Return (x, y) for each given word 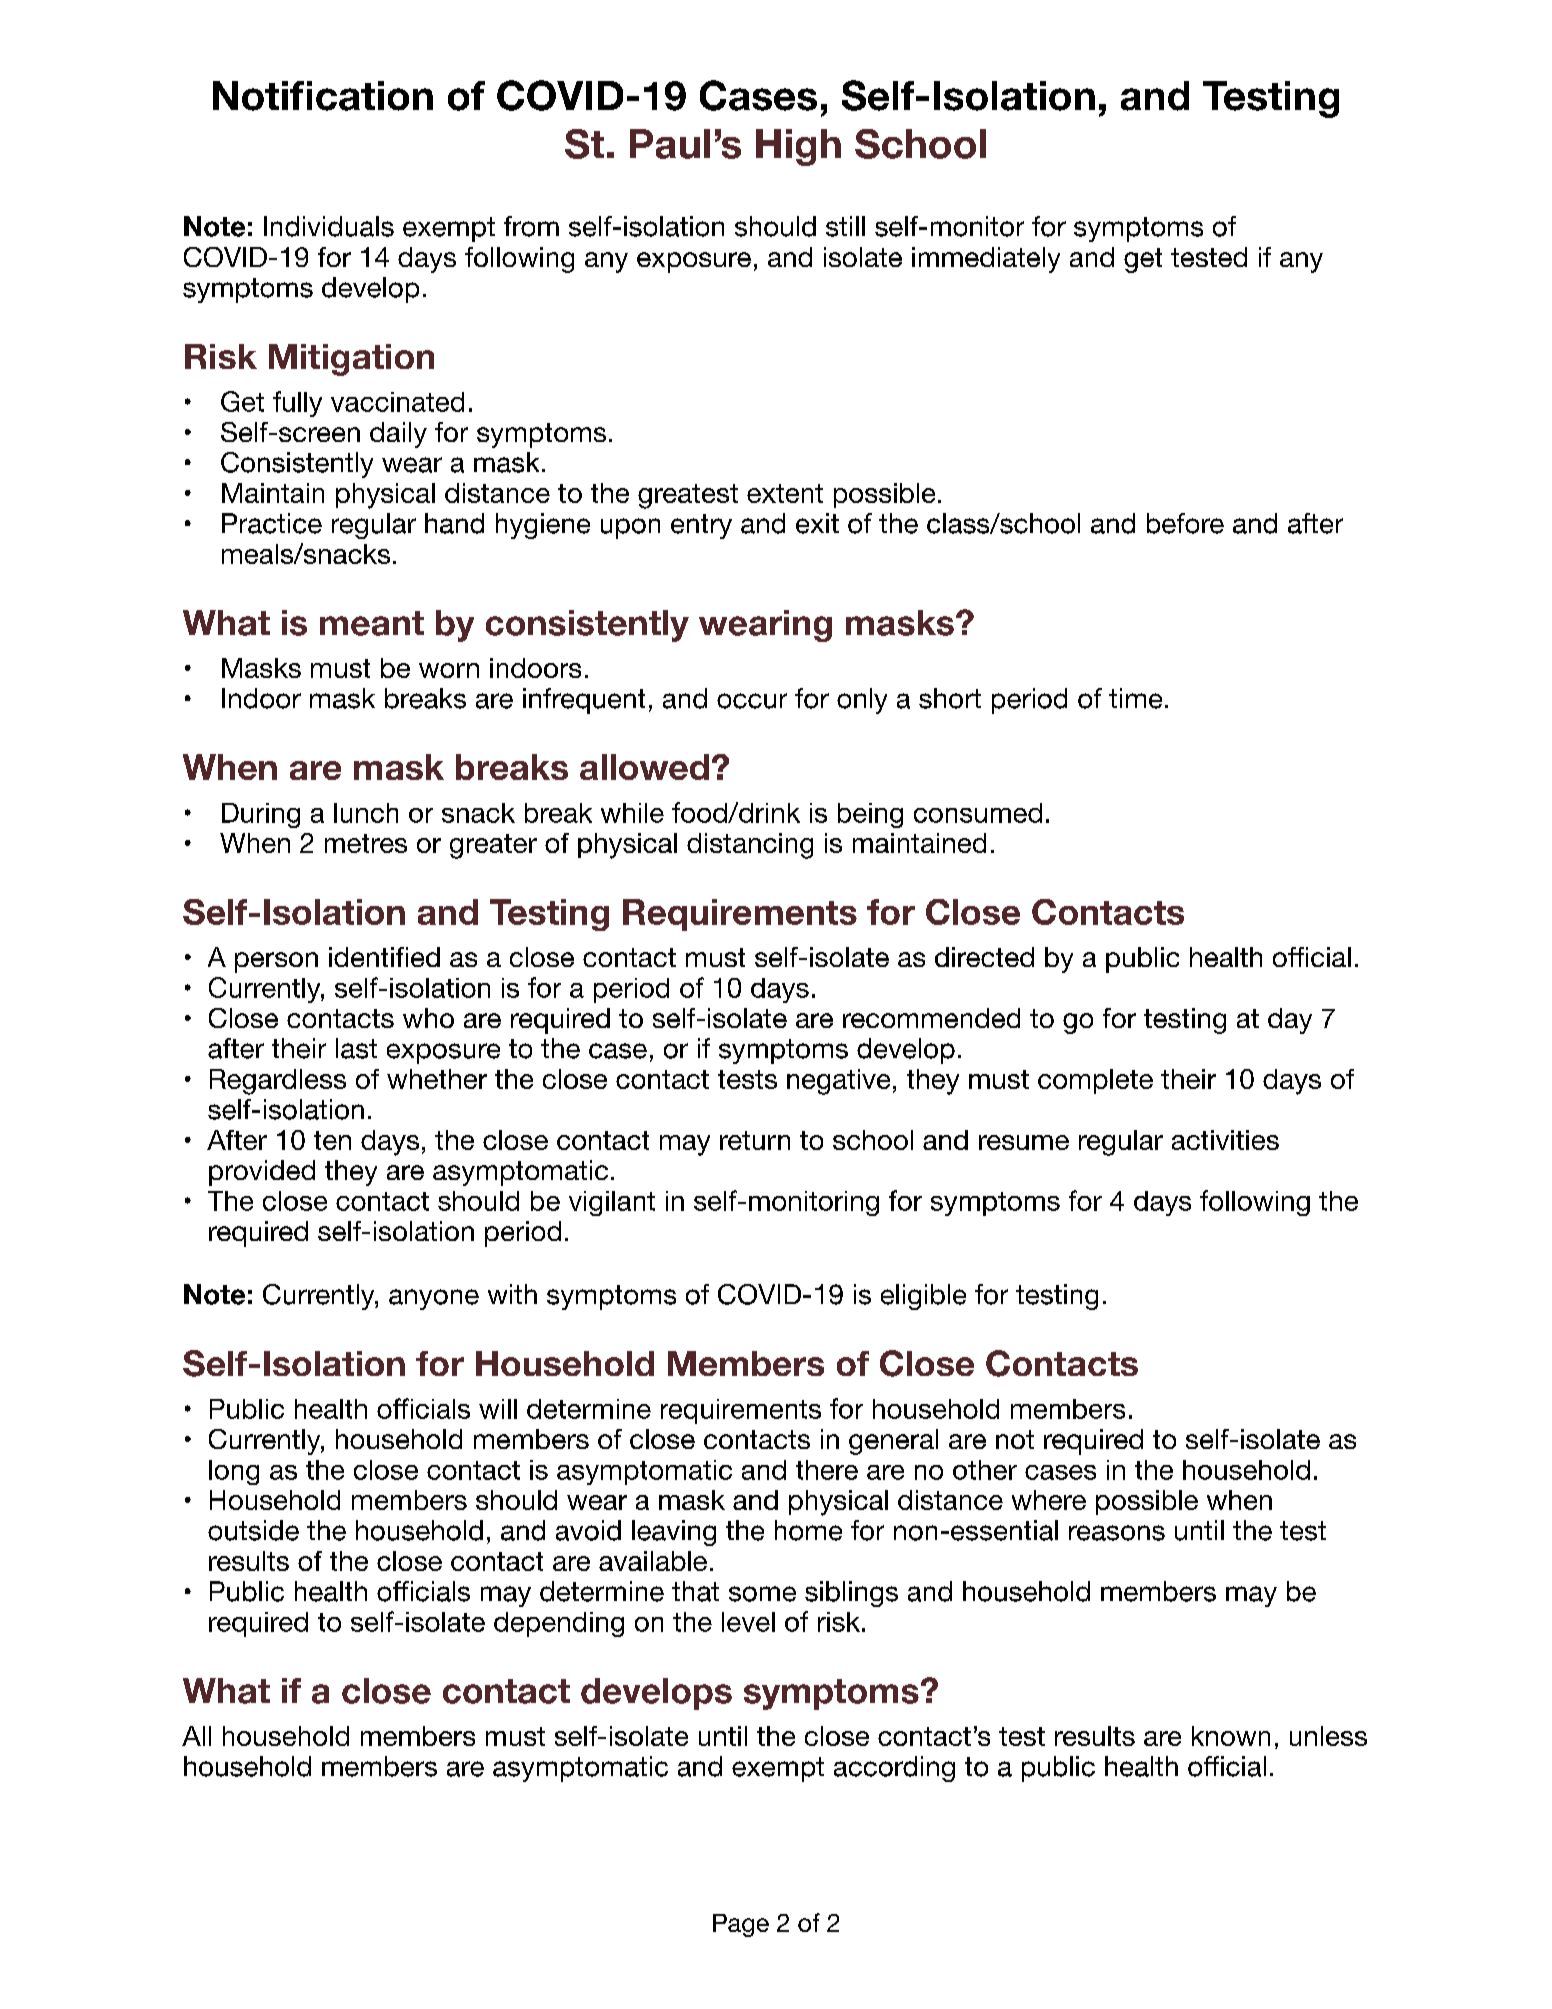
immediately (986, 260)
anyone (434, 1299)
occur (752, 701)
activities (1225, 1140)
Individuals (329, 226)
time (1135, 698)
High (798, 147)
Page (741, 1925)
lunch (366, 813)
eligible (923, 1297)
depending (559, 1624)
